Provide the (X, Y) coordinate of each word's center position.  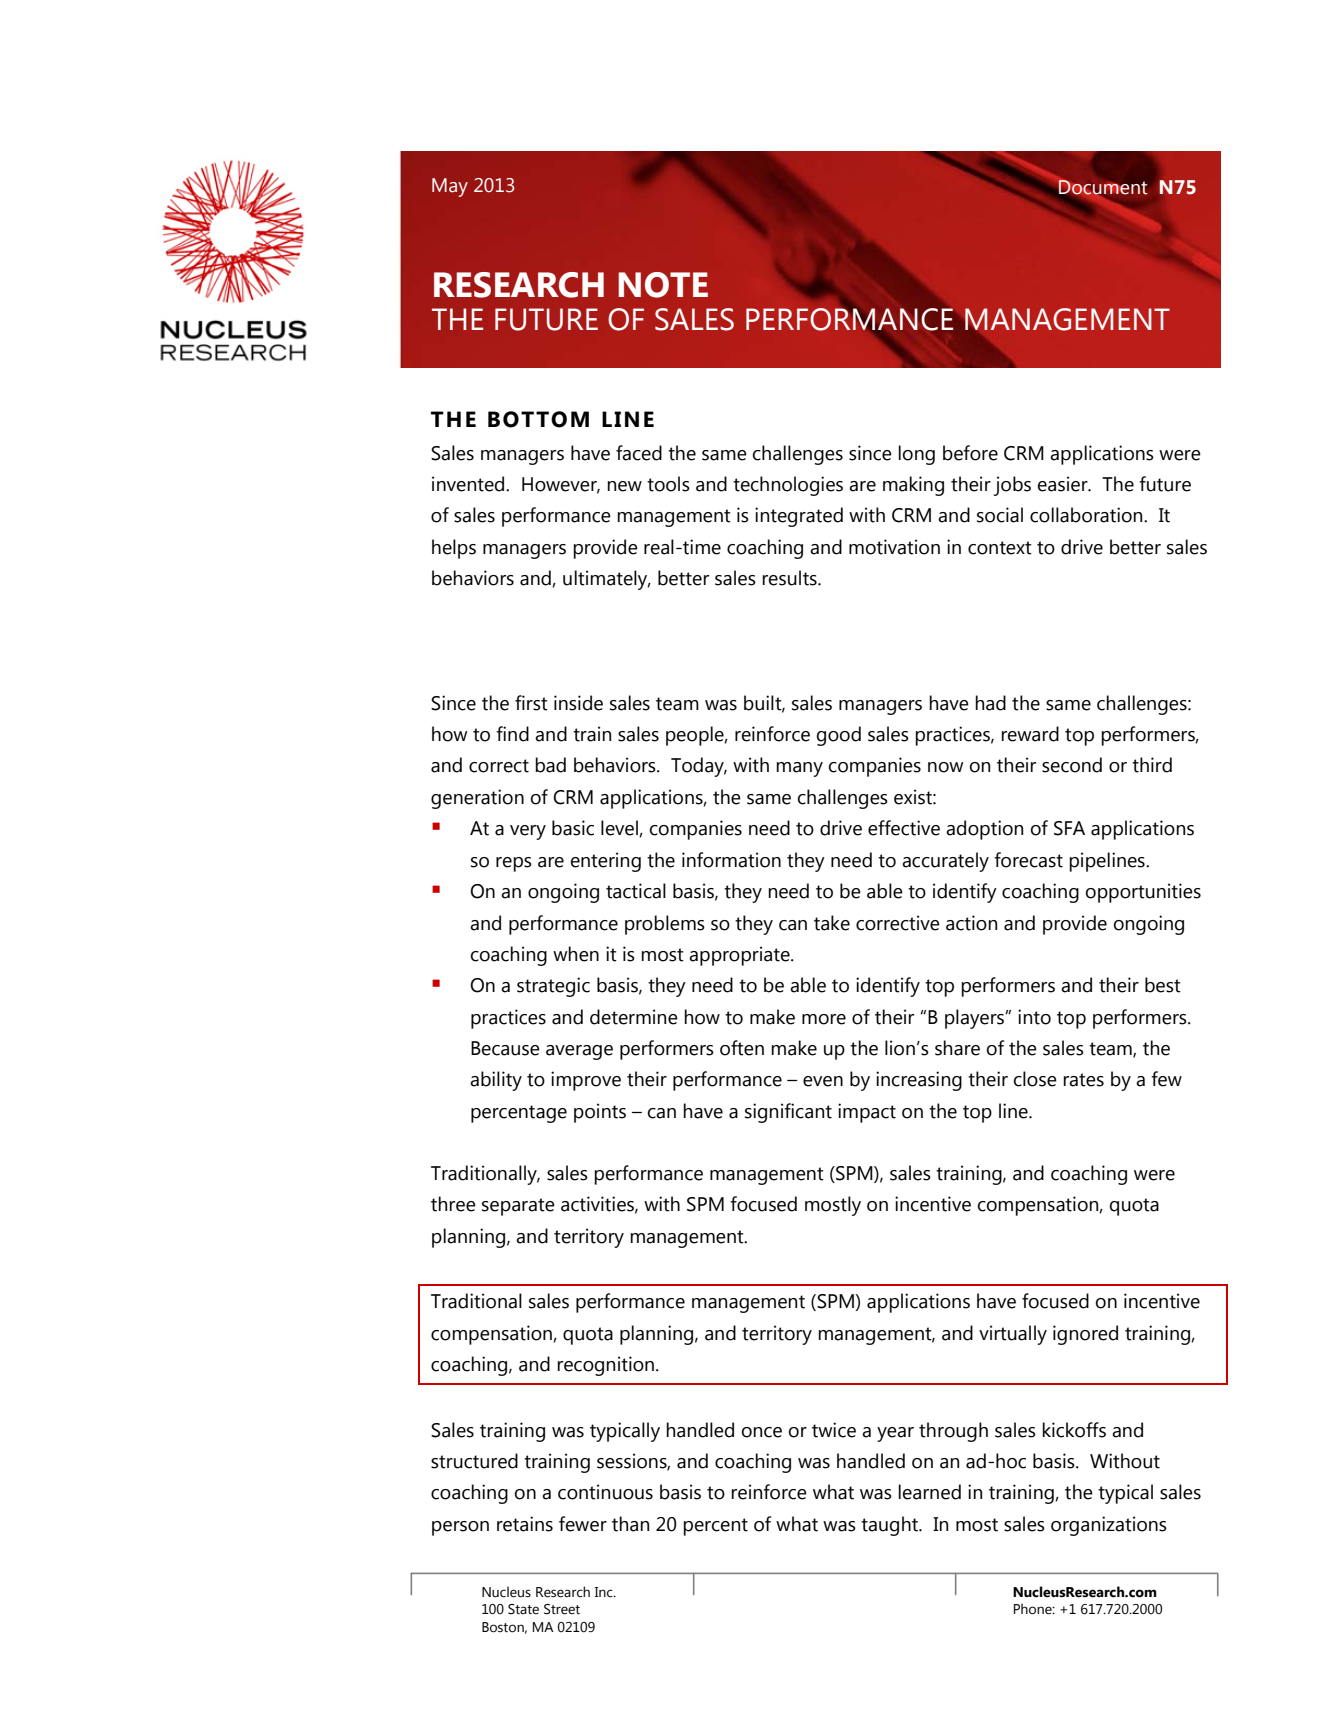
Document (1102, 187)
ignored (1085, 1335)
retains (525, 1524)
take (832, 923)
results (790, 578)
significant (788, 1113)
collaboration (1087, 515)
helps (454, 549)
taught (890, 1526)
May (450, 187)
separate (518, 1207)
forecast (1028, 860)
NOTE (663, 285)
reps (514, 864)
